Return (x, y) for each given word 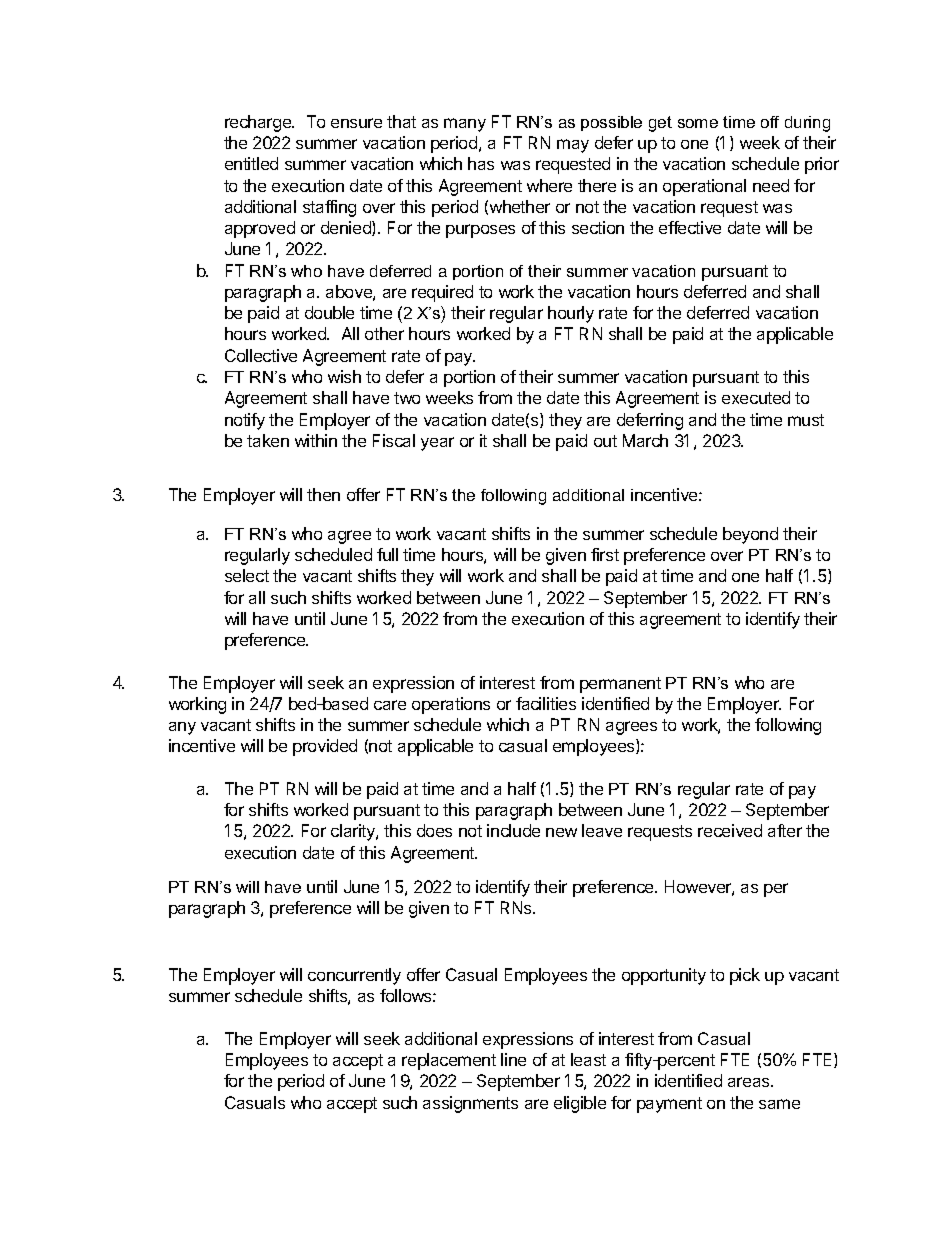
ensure (356, 123)
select (247, 575)
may (573, 146)
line (513, 1059)
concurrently (354, 976)
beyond (750, 535)
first (605, 554)
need (771, 185)
